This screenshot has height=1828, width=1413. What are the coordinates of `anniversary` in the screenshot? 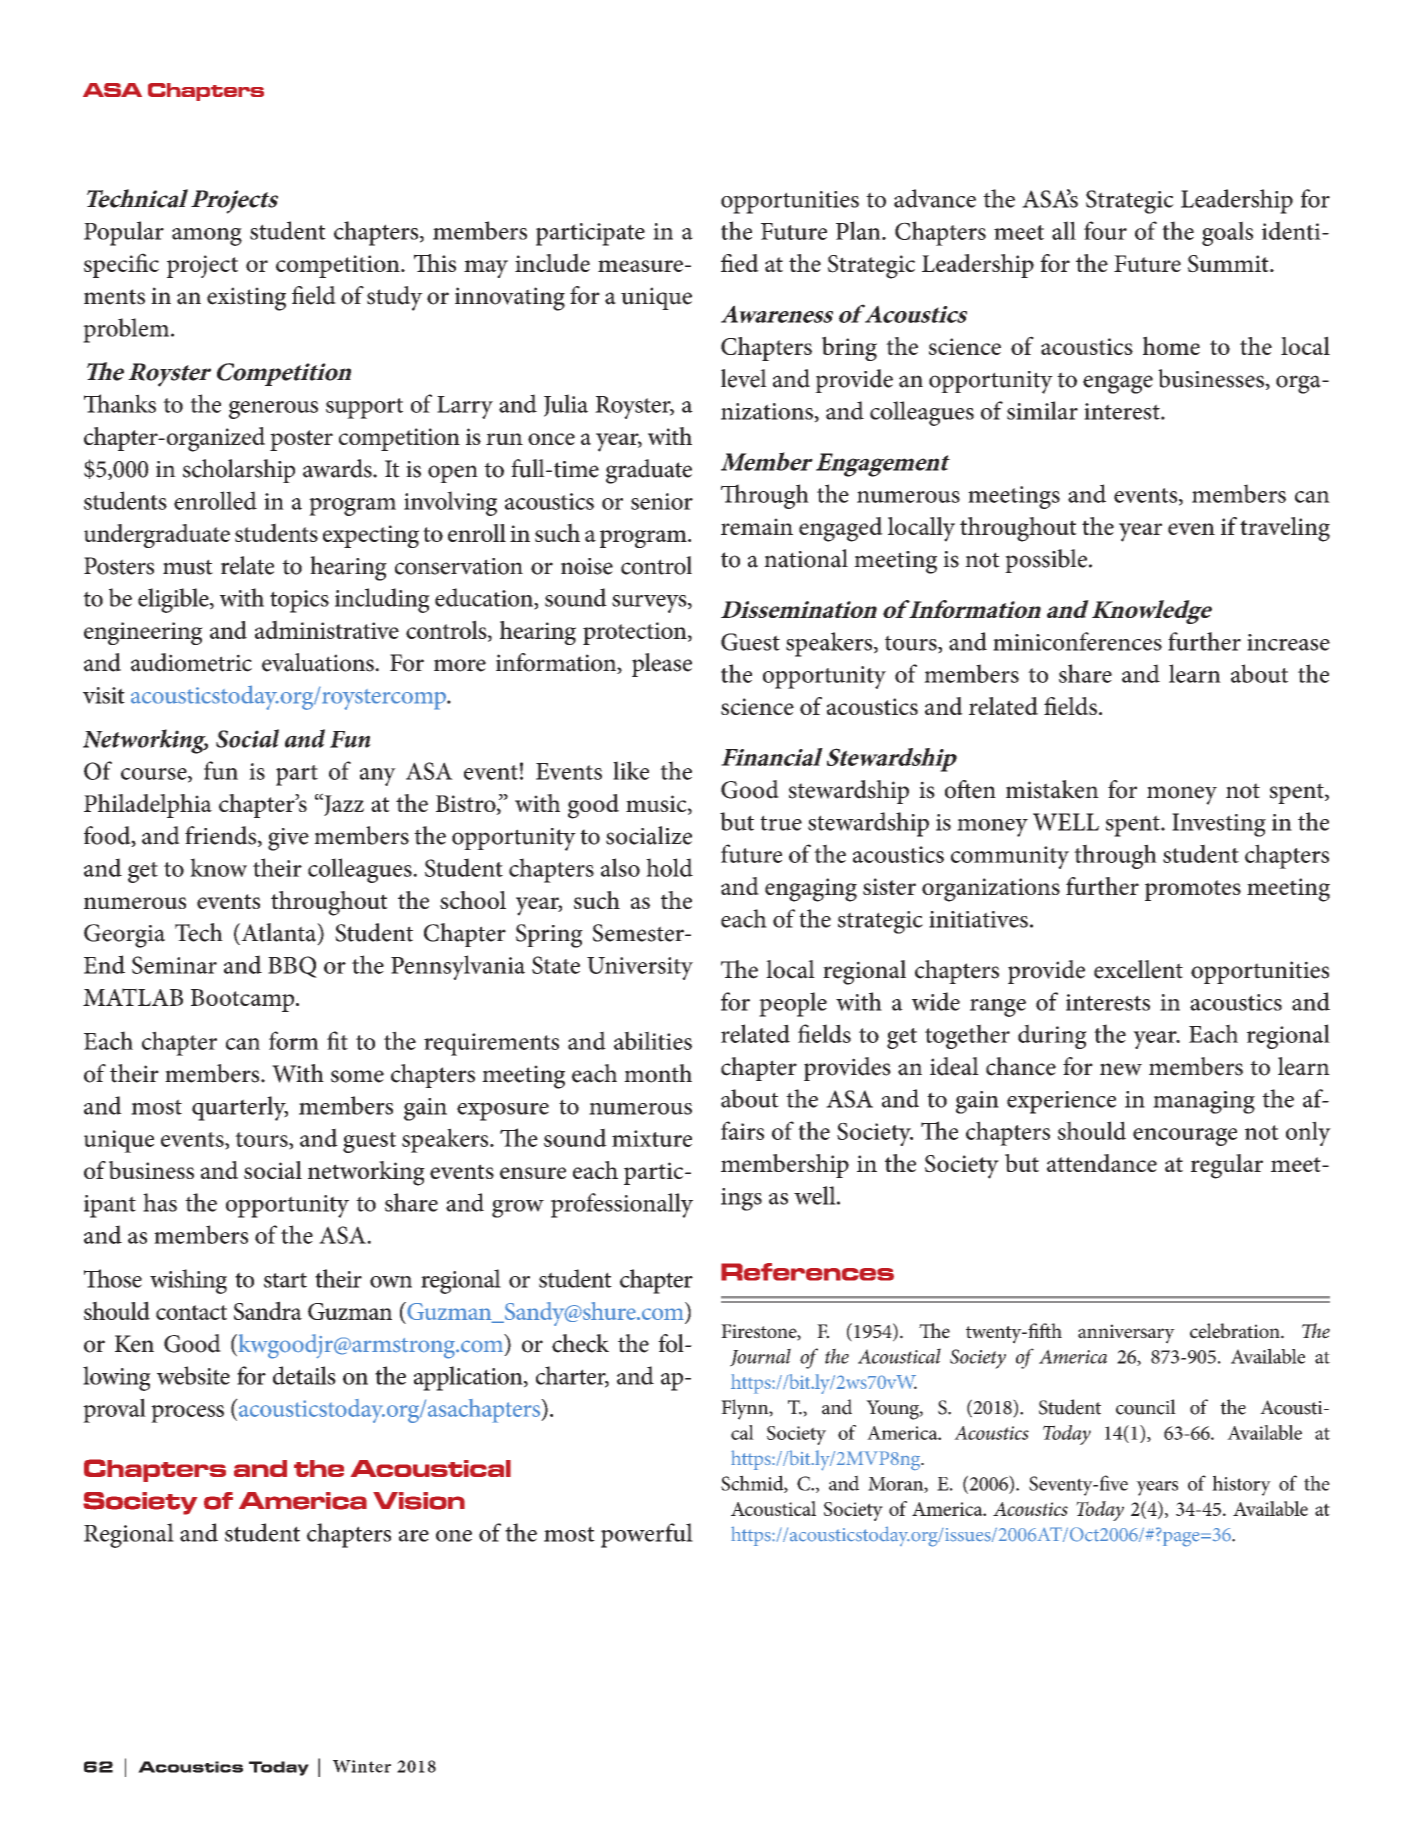 It's located at (1126, 1334).
